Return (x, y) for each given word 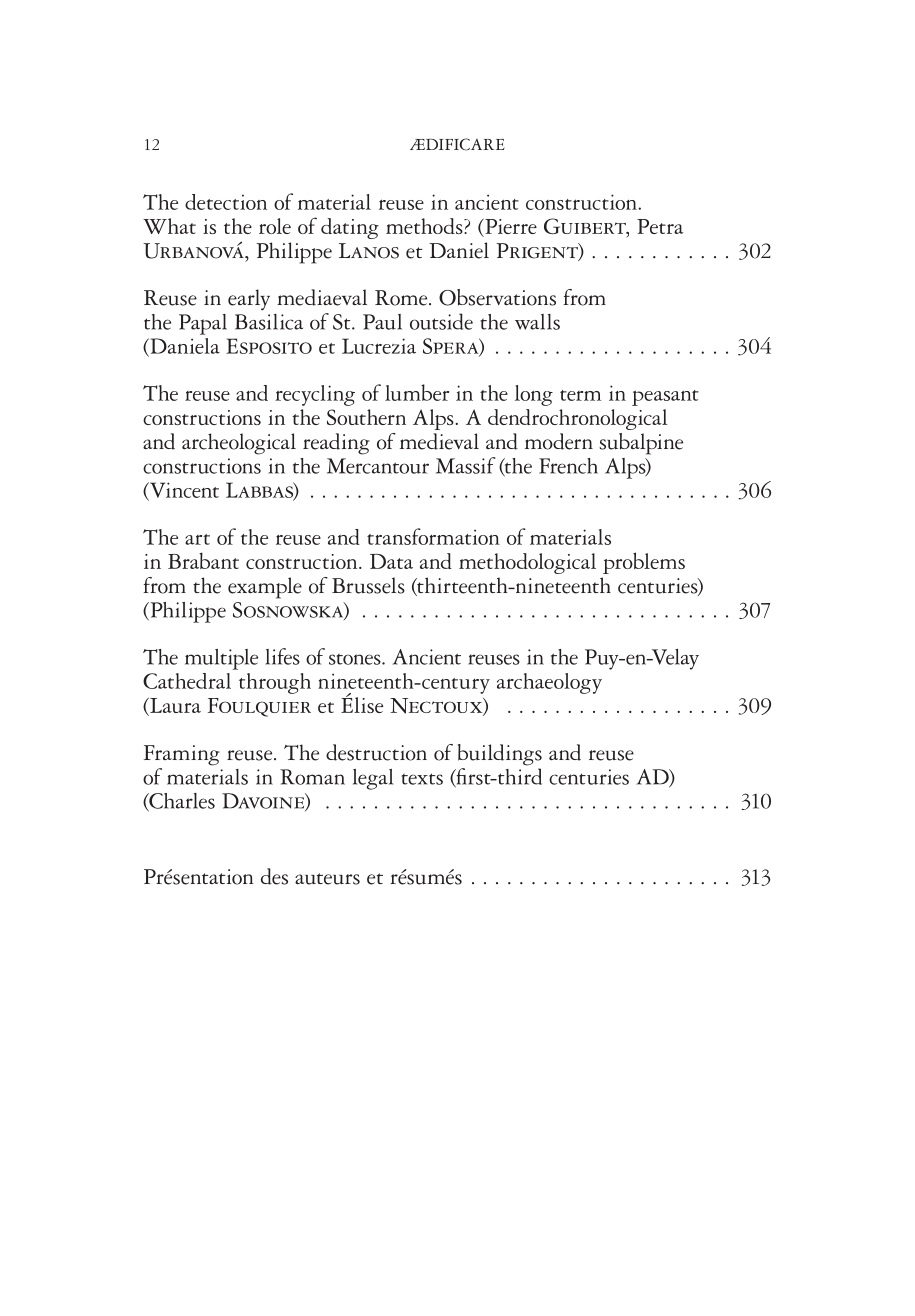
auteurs (327, 879)
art (197, 539)
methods (425, 226)
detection (226, 202)
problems (644, 563)
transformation (433, 536)
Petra (660, 226)
